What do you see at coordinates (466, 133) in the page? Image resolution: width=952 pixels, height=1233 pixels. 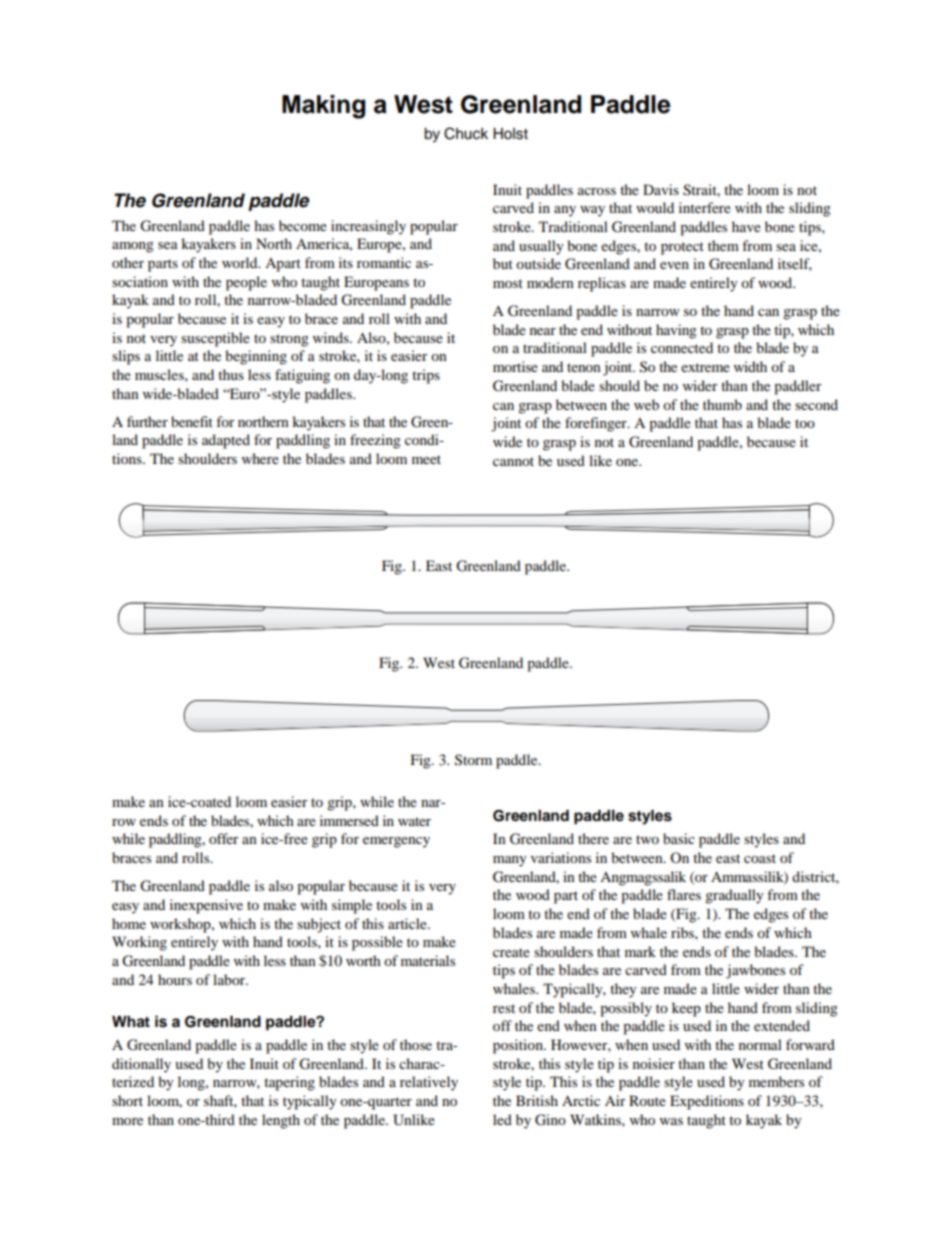 I see `Chuck` at bounding box center [466, 133].
